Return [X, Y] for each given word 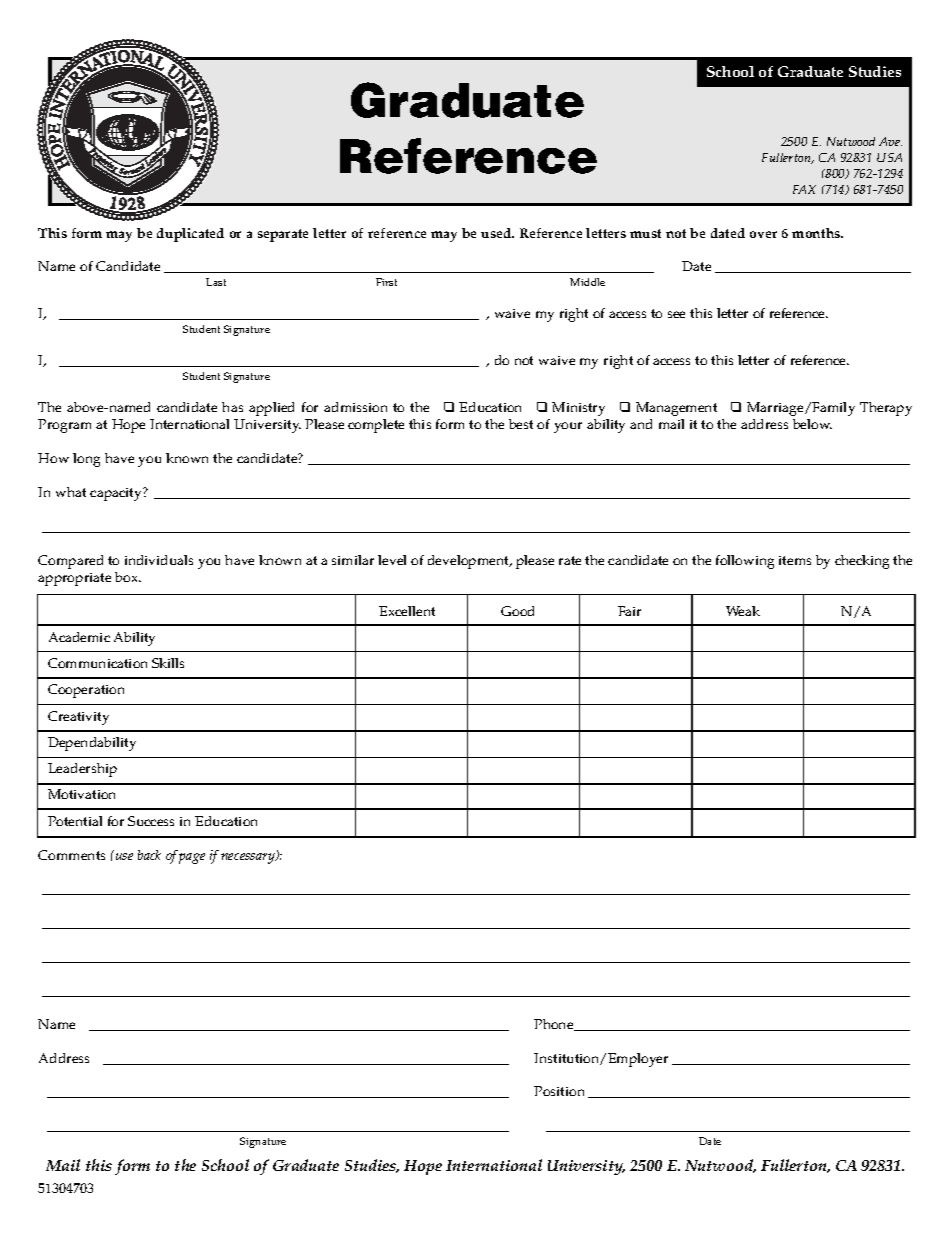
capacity [117, 494]
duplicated [190, 235]
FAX [804, 189]
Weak [743, 611]
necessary [249, 858]
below [812, 424]
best [521, 424]
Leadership [82, 770]
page [192, 858]
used [497, 233]
